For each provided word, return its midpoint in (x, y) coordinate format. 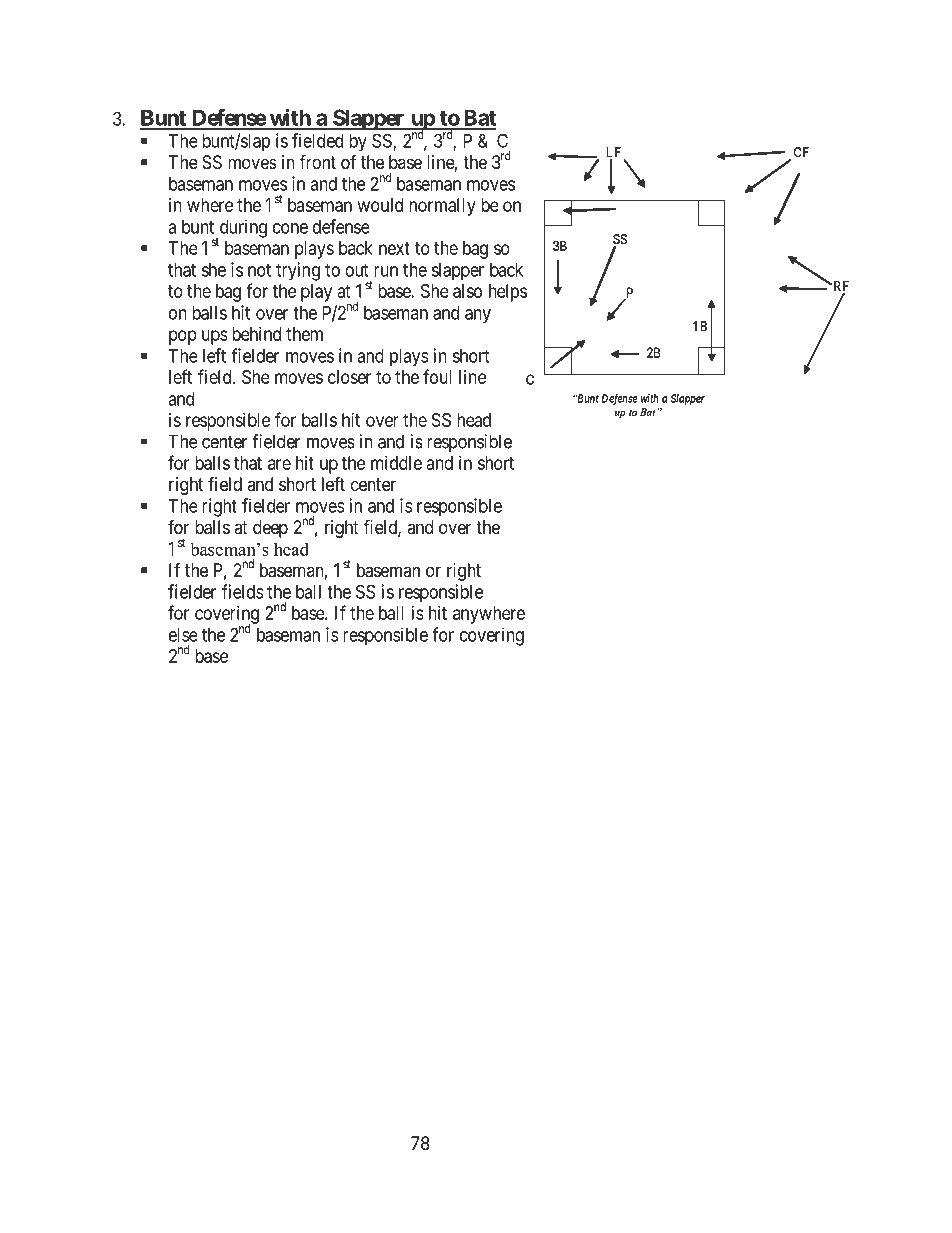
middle (396, 463)
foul (437, 376)
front (318, 161)
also (467, 291)
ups (214, 337)
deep (270, 529)
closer (349, 377)
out (356, 270)
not (259, 270)
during (242, 229)
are (279, 464)
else (183, 635)
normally (442, 207)
